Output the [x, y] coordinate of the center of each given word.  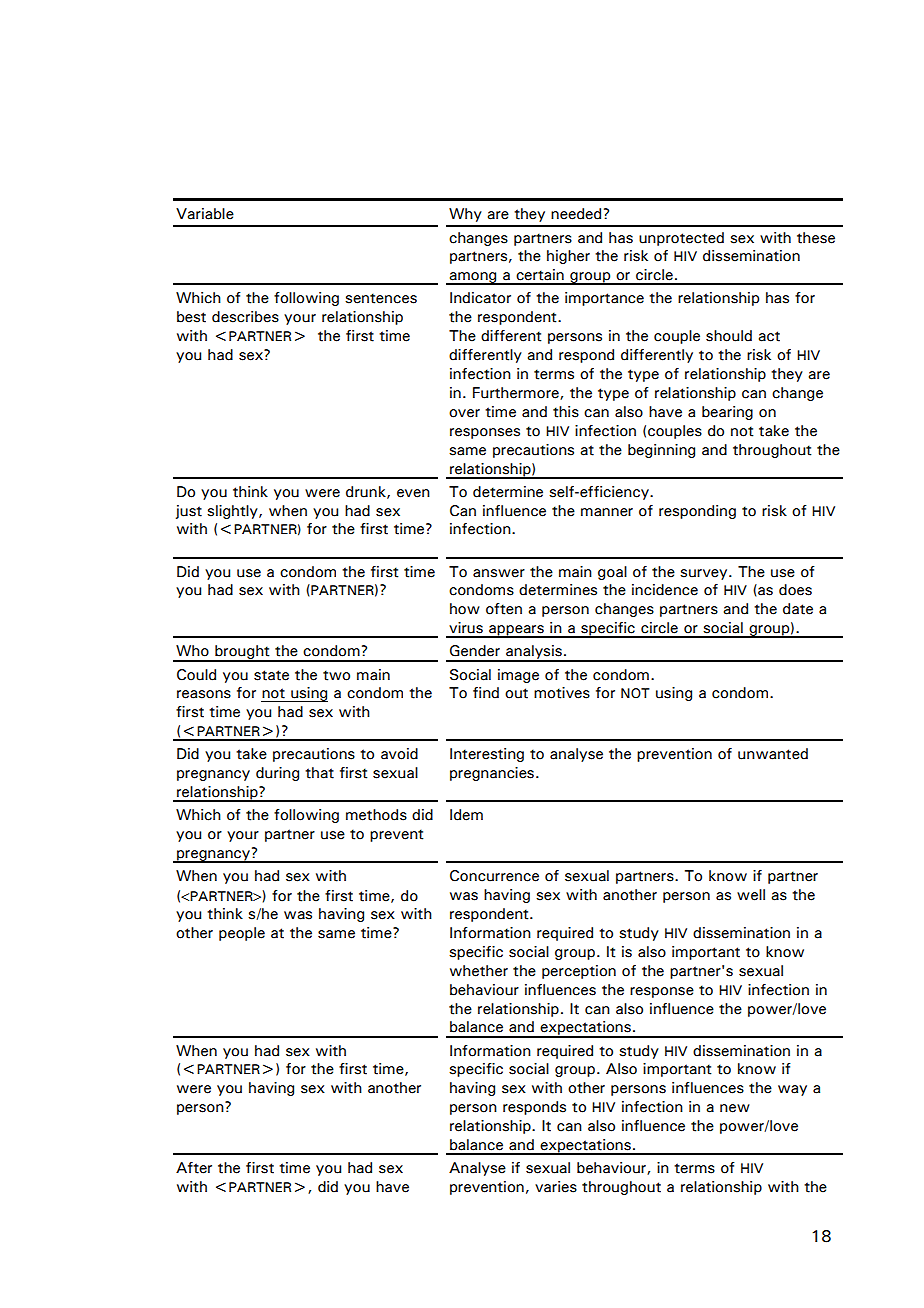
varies [556, 1187]
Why [465, 215]
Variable [205, 214]
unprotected [681, 239]
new [735, 1108]
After [194, 1168]
